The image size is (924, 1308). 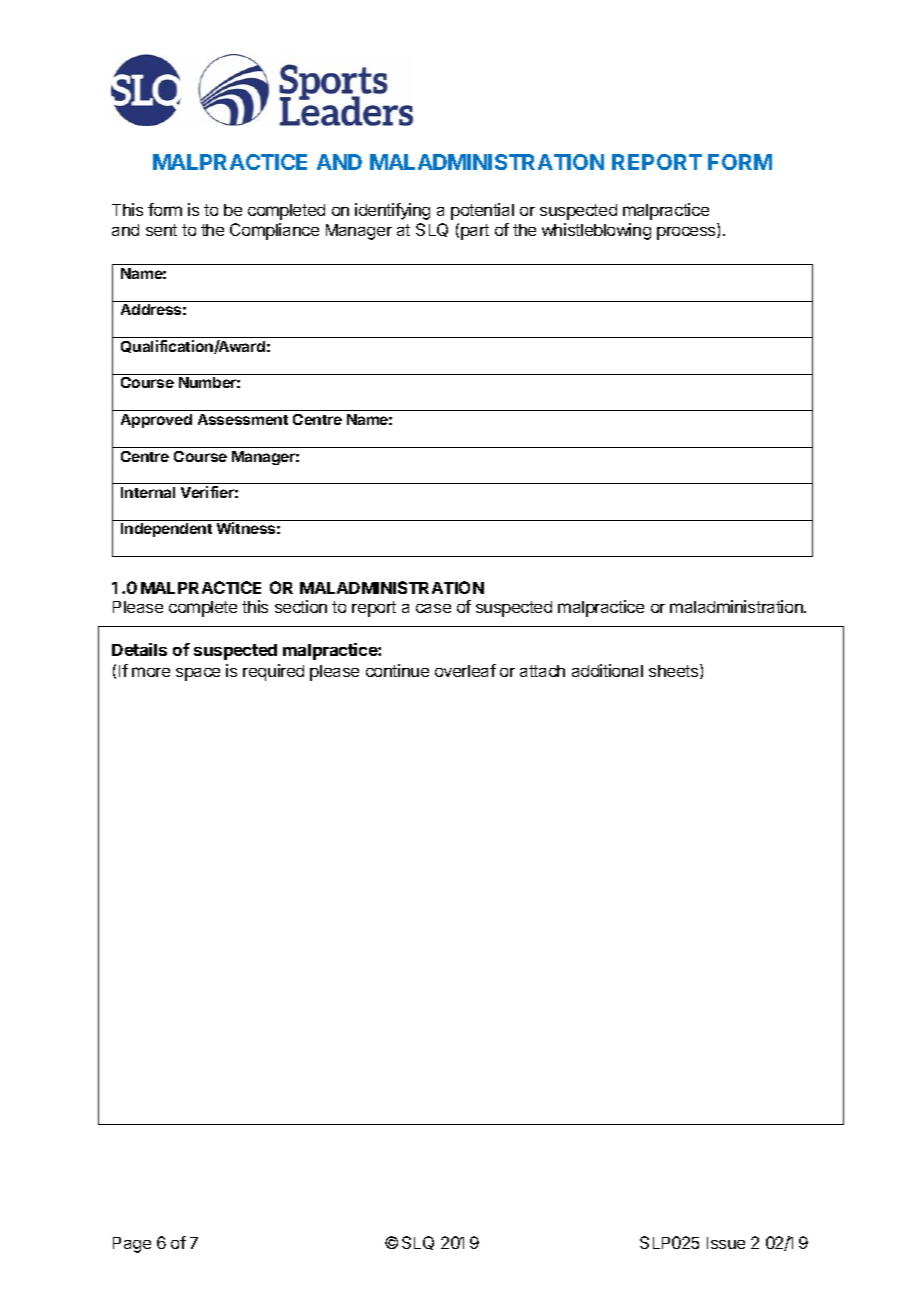 I want to click on Independent, so click(x=166, y=530).
